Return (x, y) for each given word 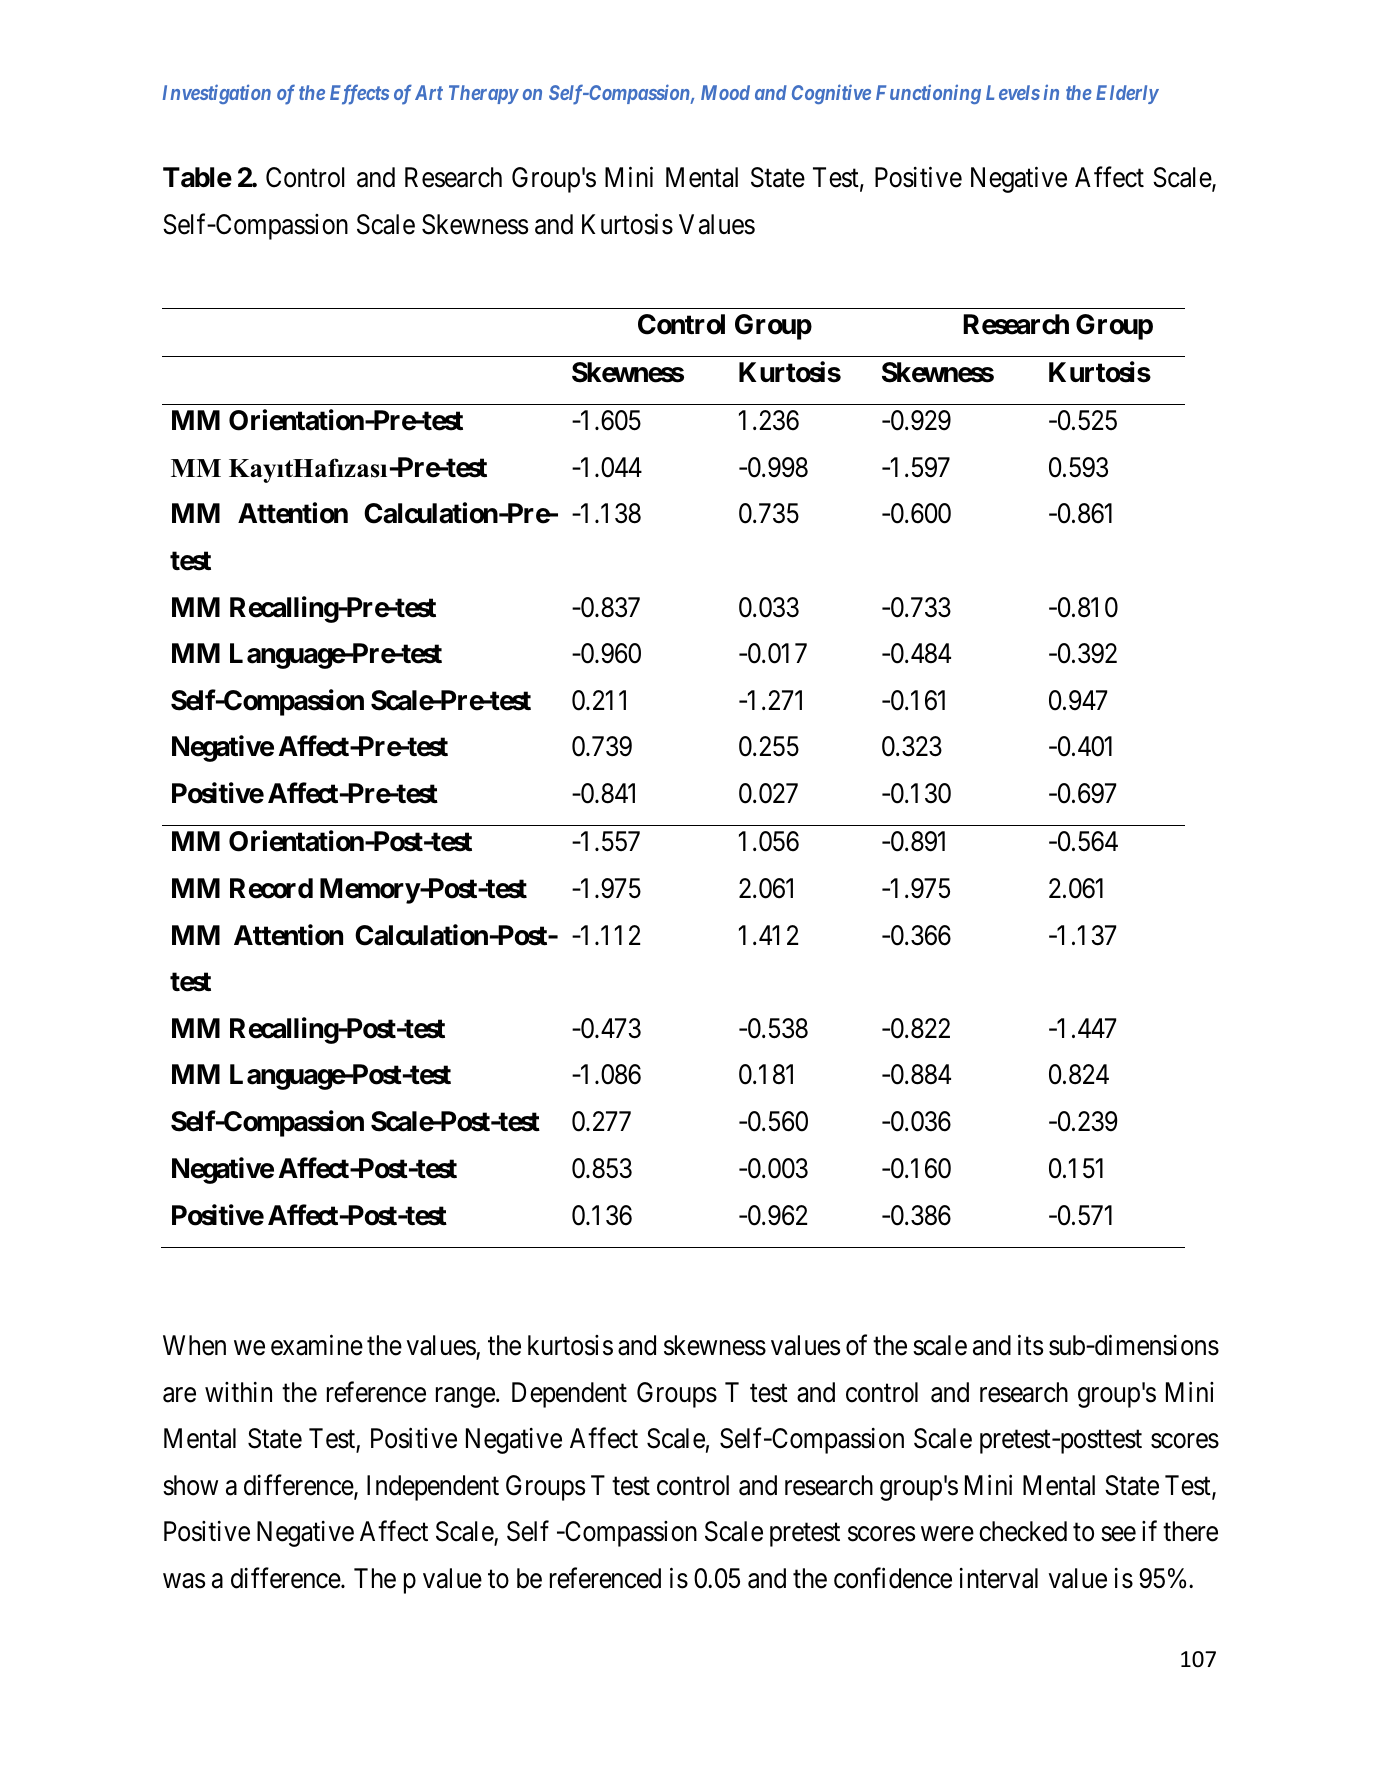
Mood (725, 92)
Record (271, 888)
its (1030, 1345)
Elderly (1127, 94)
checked (1023, 1531)
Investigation (217, 94)
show (190, 1485)
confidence (893, 1578)
